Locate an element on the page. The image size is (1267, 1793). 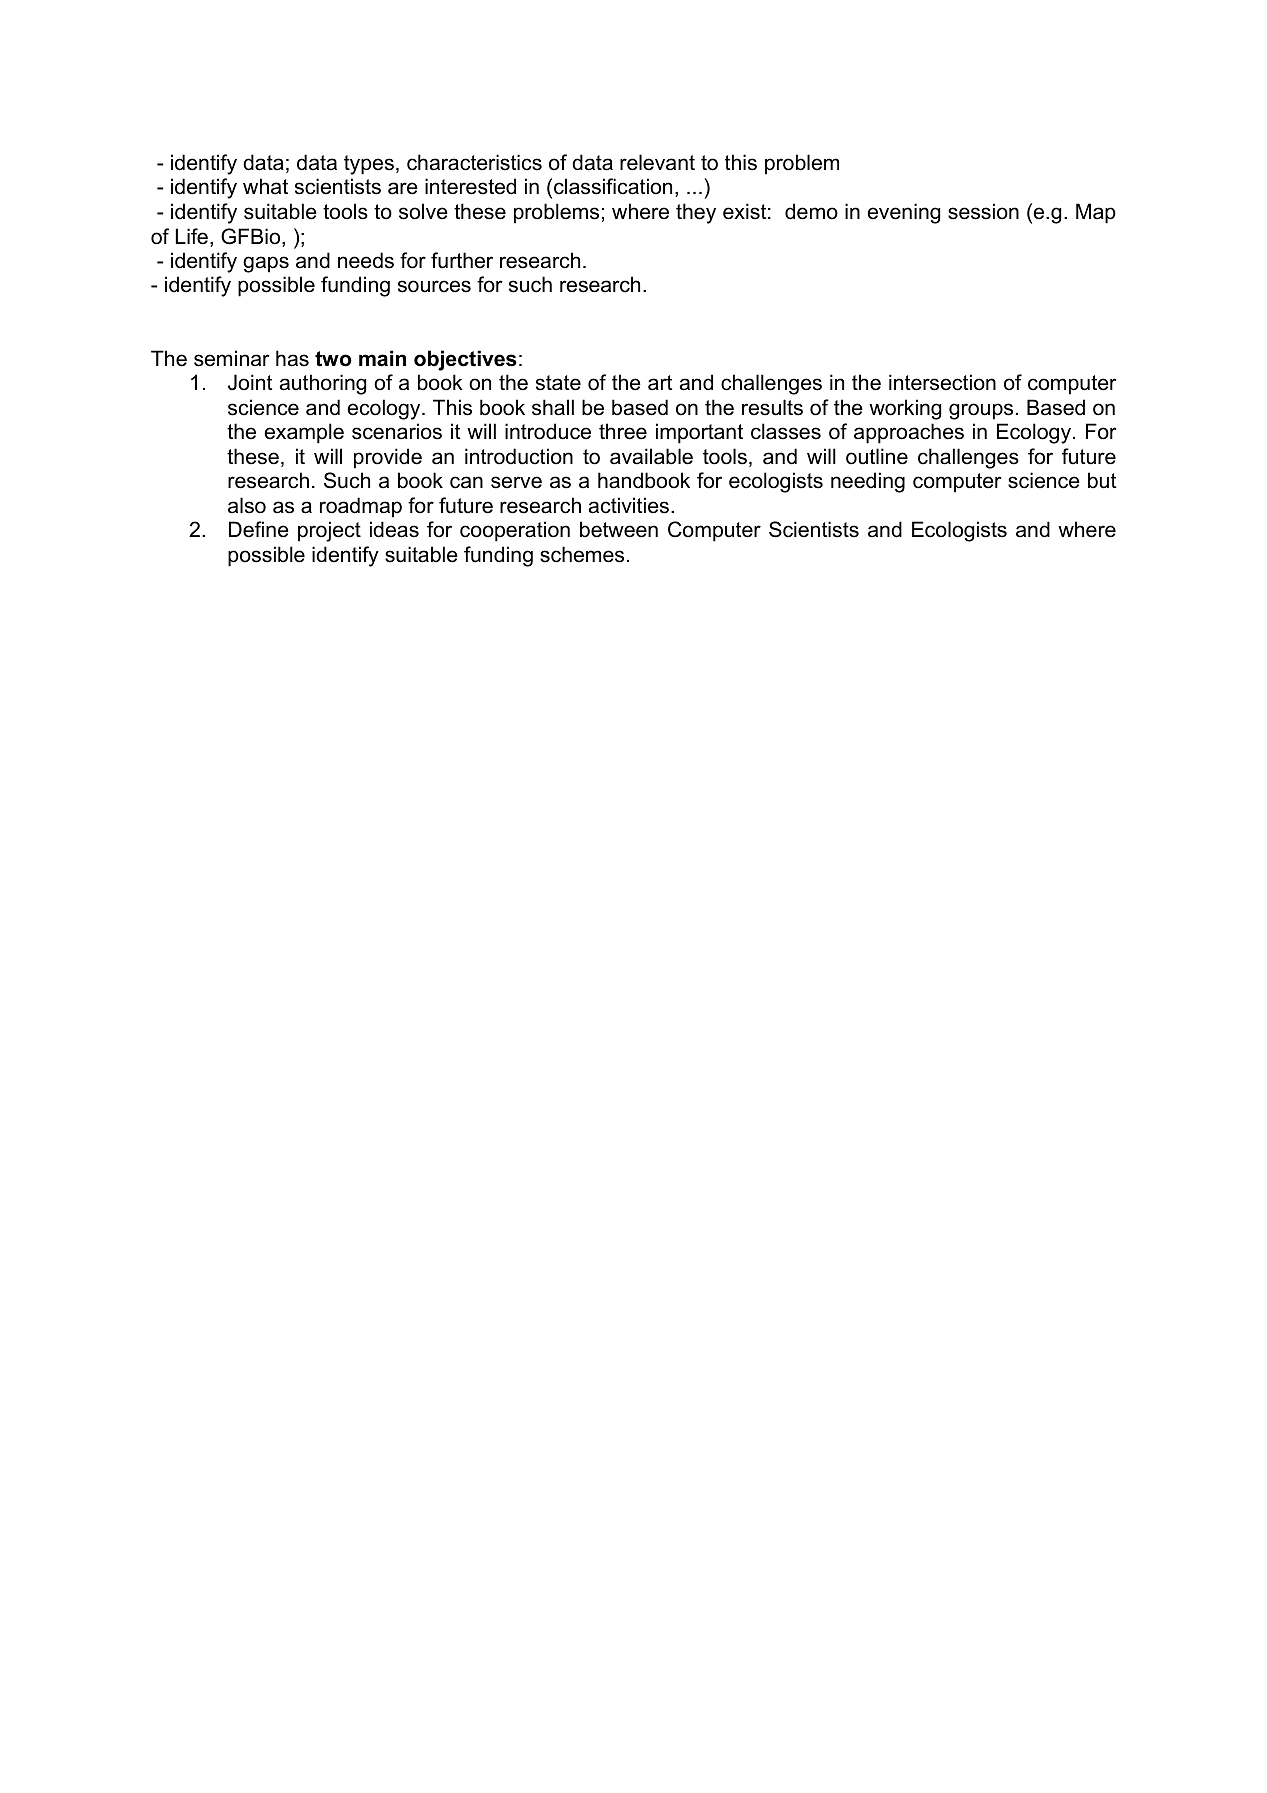
session is located at coordinates (983, 211).
